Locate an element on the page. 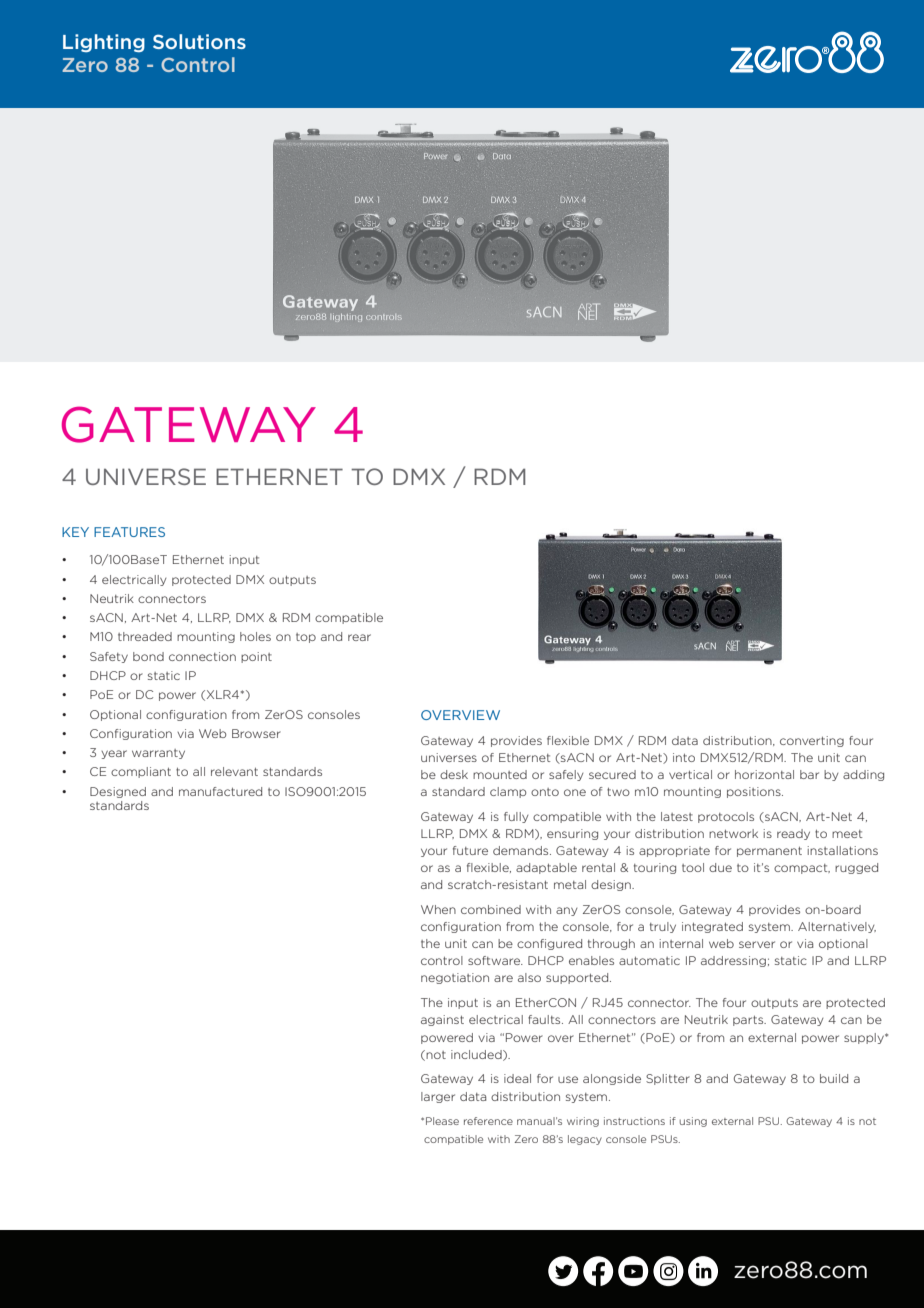 Image resolution: width=924 pixels, height=1308 pixels. Solutions is located at coordinates (199, 41).
